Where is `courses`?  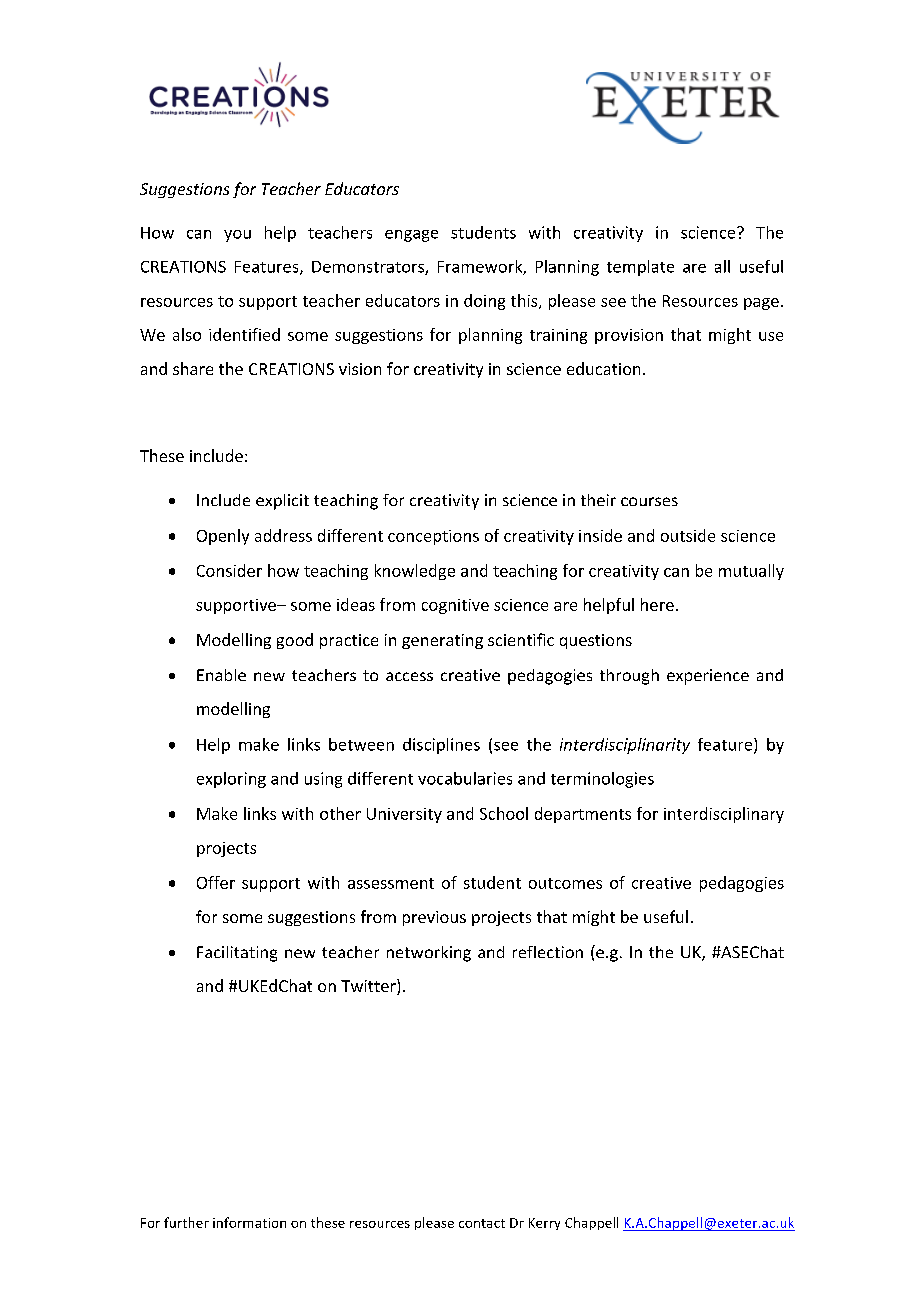 courses is located at coordinates (649, 501).
